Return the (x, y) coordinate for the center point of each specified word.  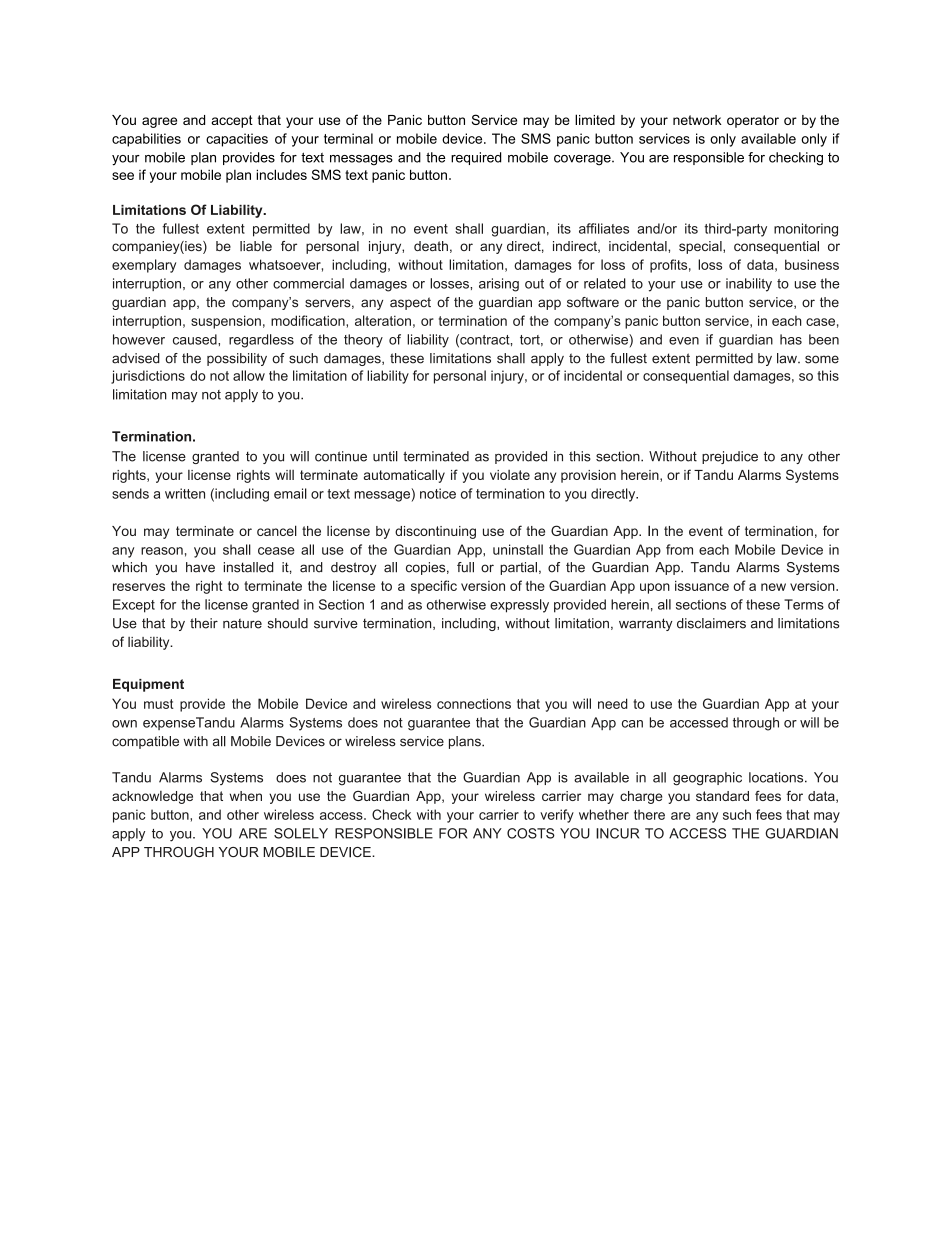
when (245, 796)
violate (510, 475)
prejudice (730, 457)
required (476, 158)
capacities (237, 140)
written (185, 493)
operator (753, 121)
